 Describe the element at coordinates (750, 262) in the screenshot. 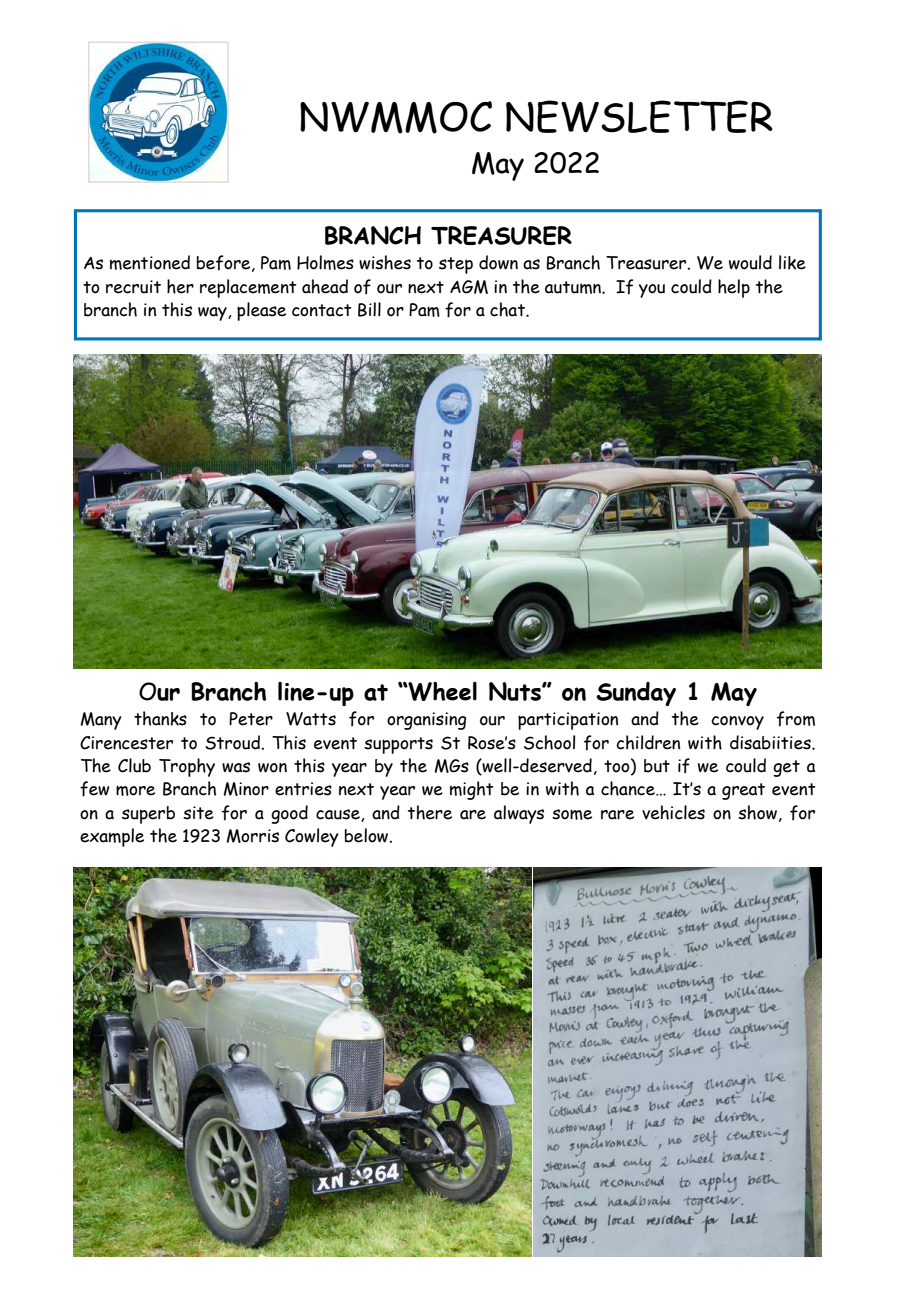

I see `would` at that location.
